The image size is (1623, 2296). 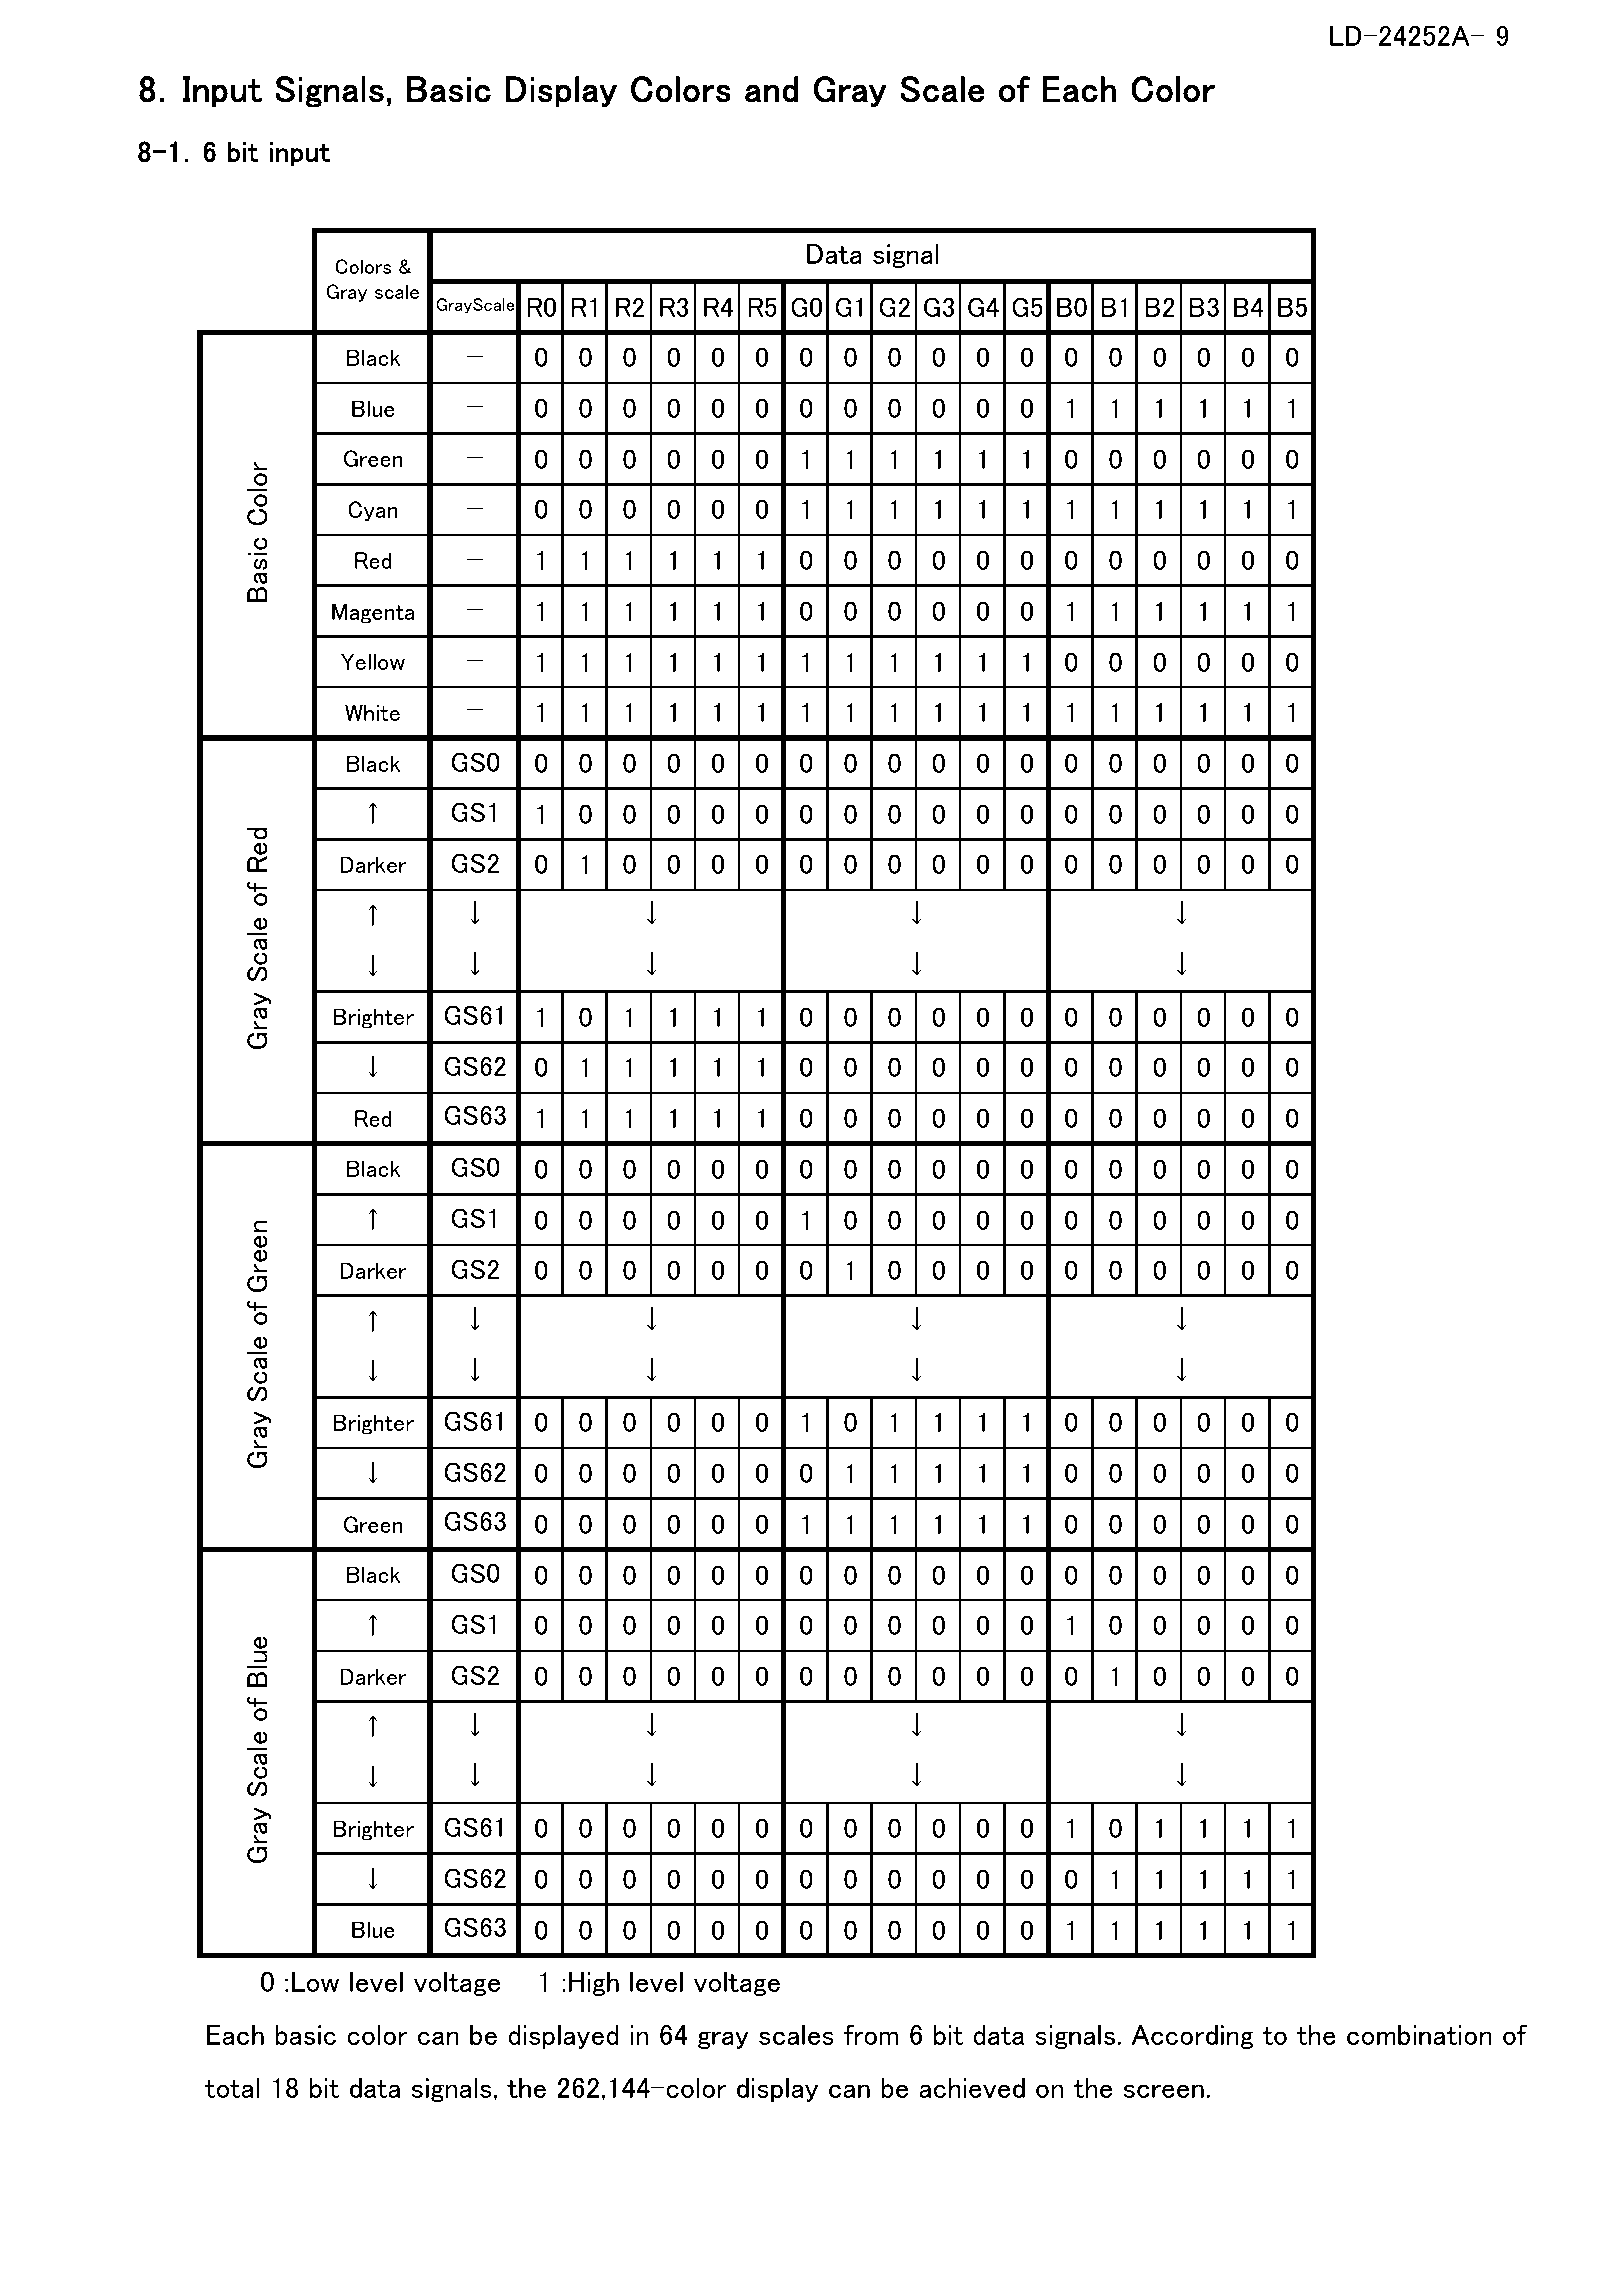 I want to click on Yellow, so click(x=373, y=661).
